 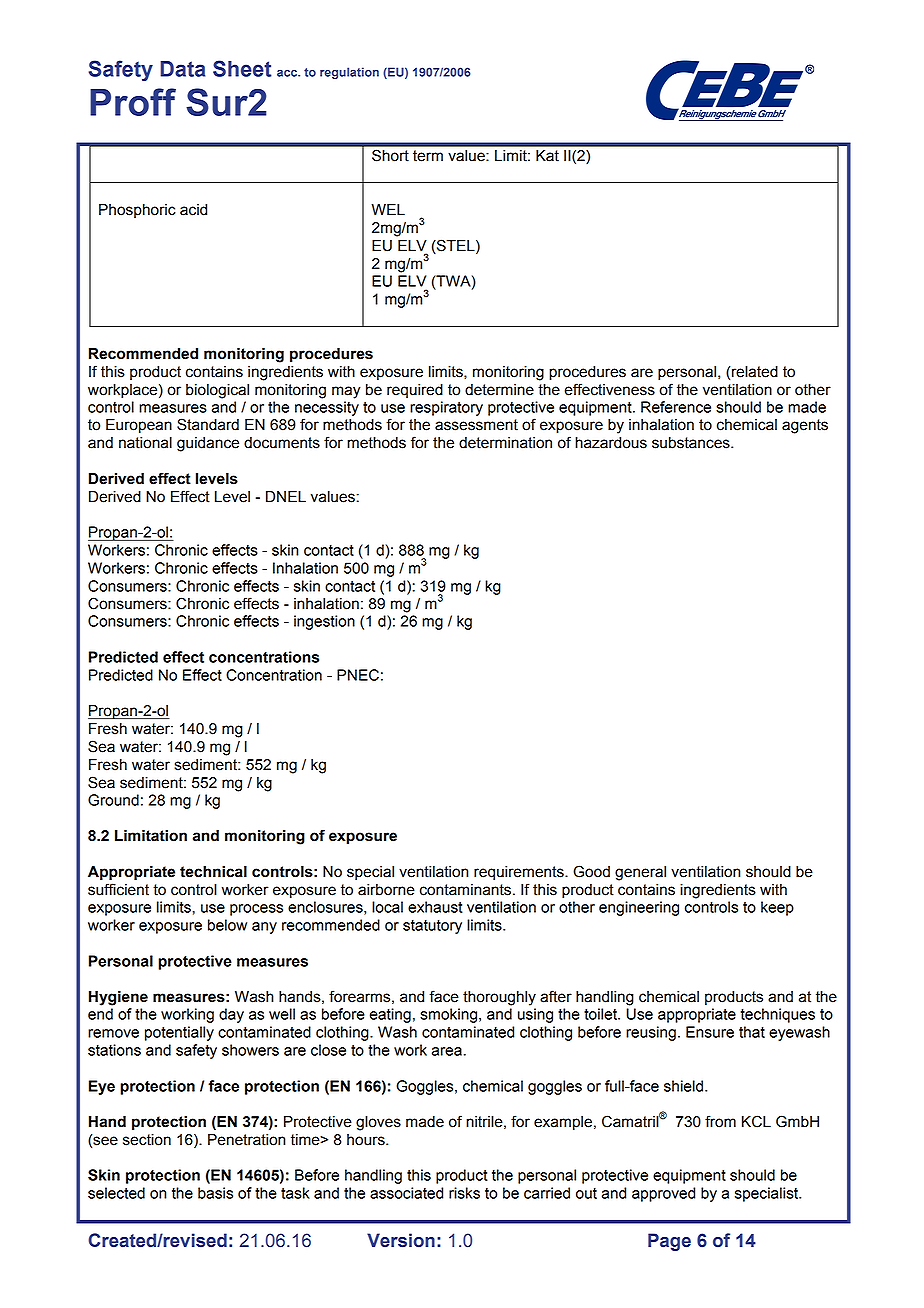 What do you see at coordinates (182, 69) in the screenshot?
I see `Data` at bounding box center [182, 69].
